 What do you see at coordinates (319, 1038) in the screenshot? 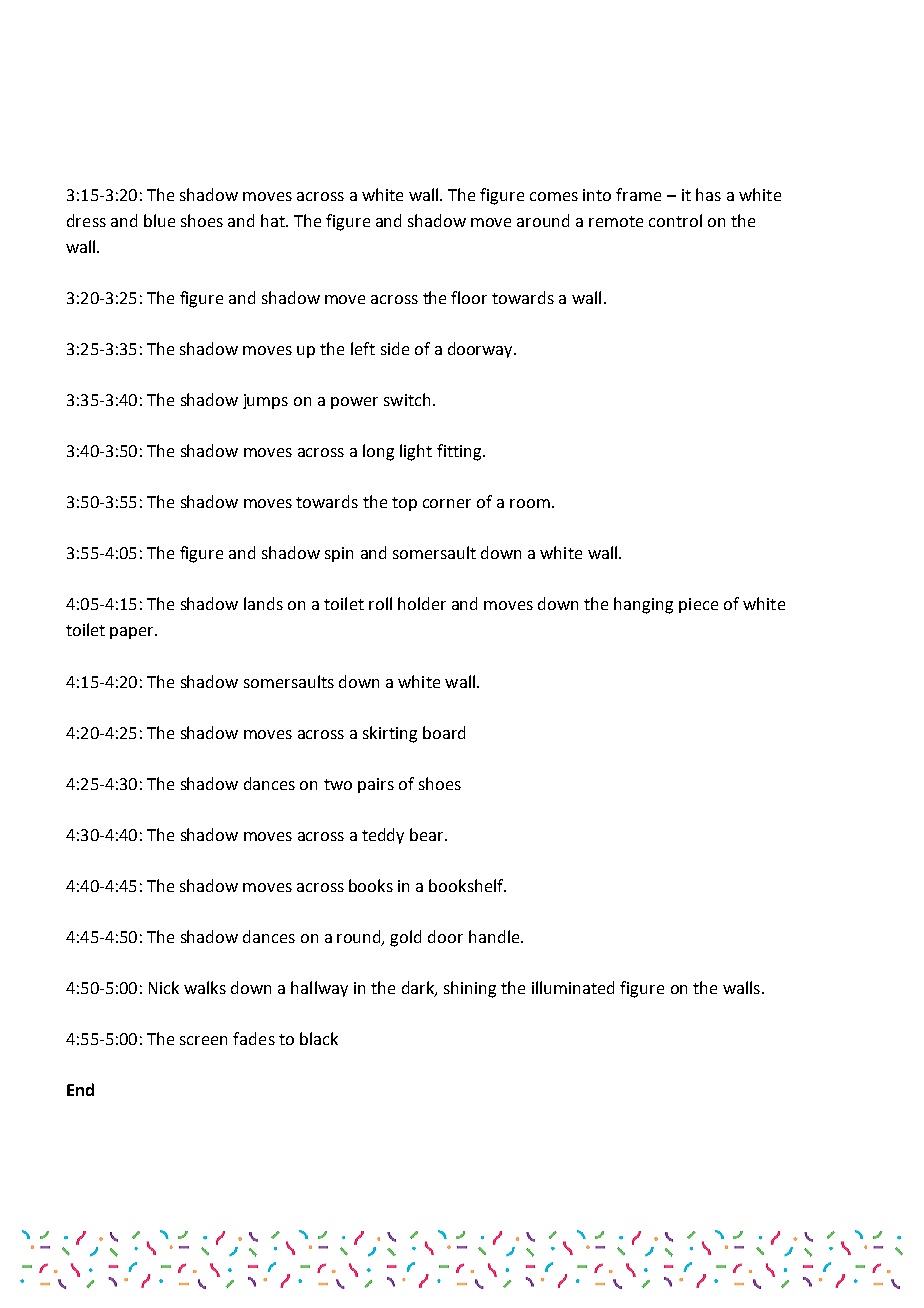
I see `black` at bounding box center [319, 1038].
